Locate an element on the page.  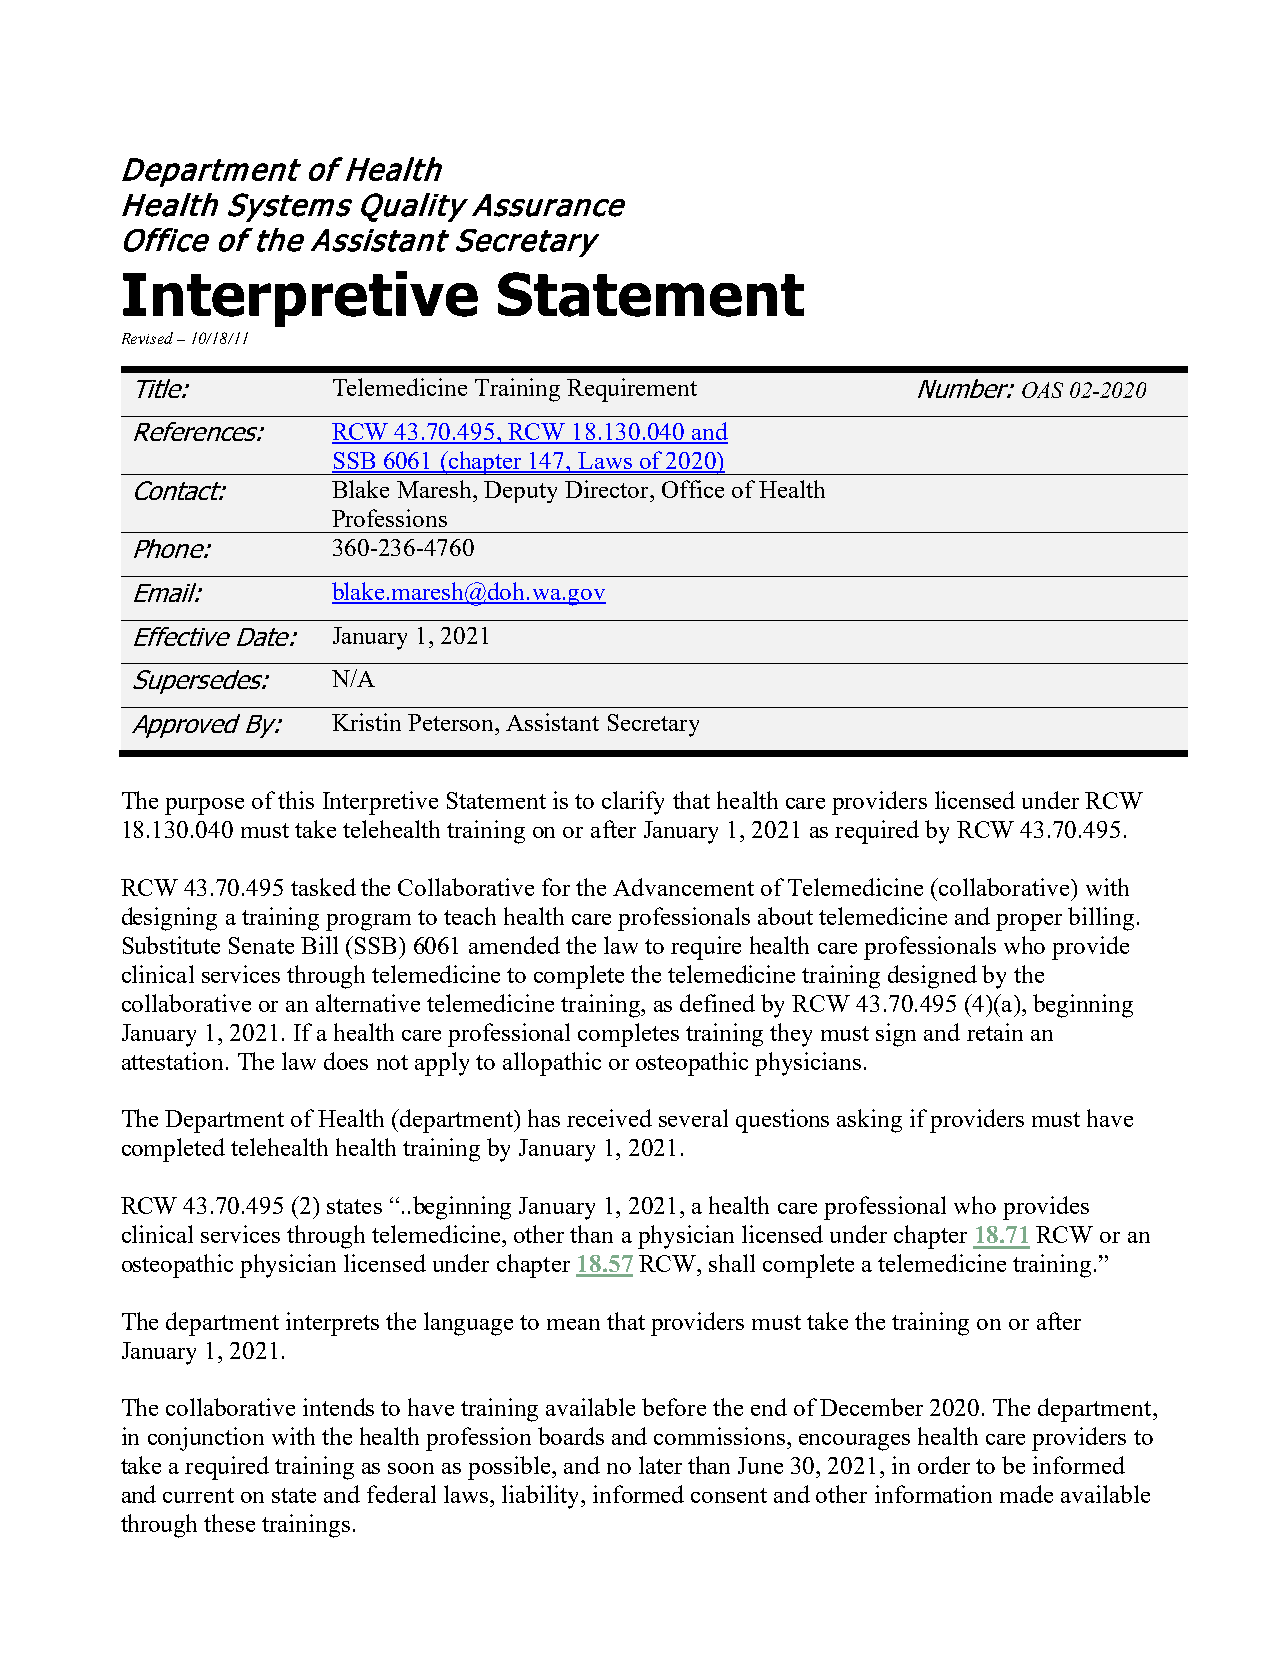
proper is located at coordinates (1029, 922).
